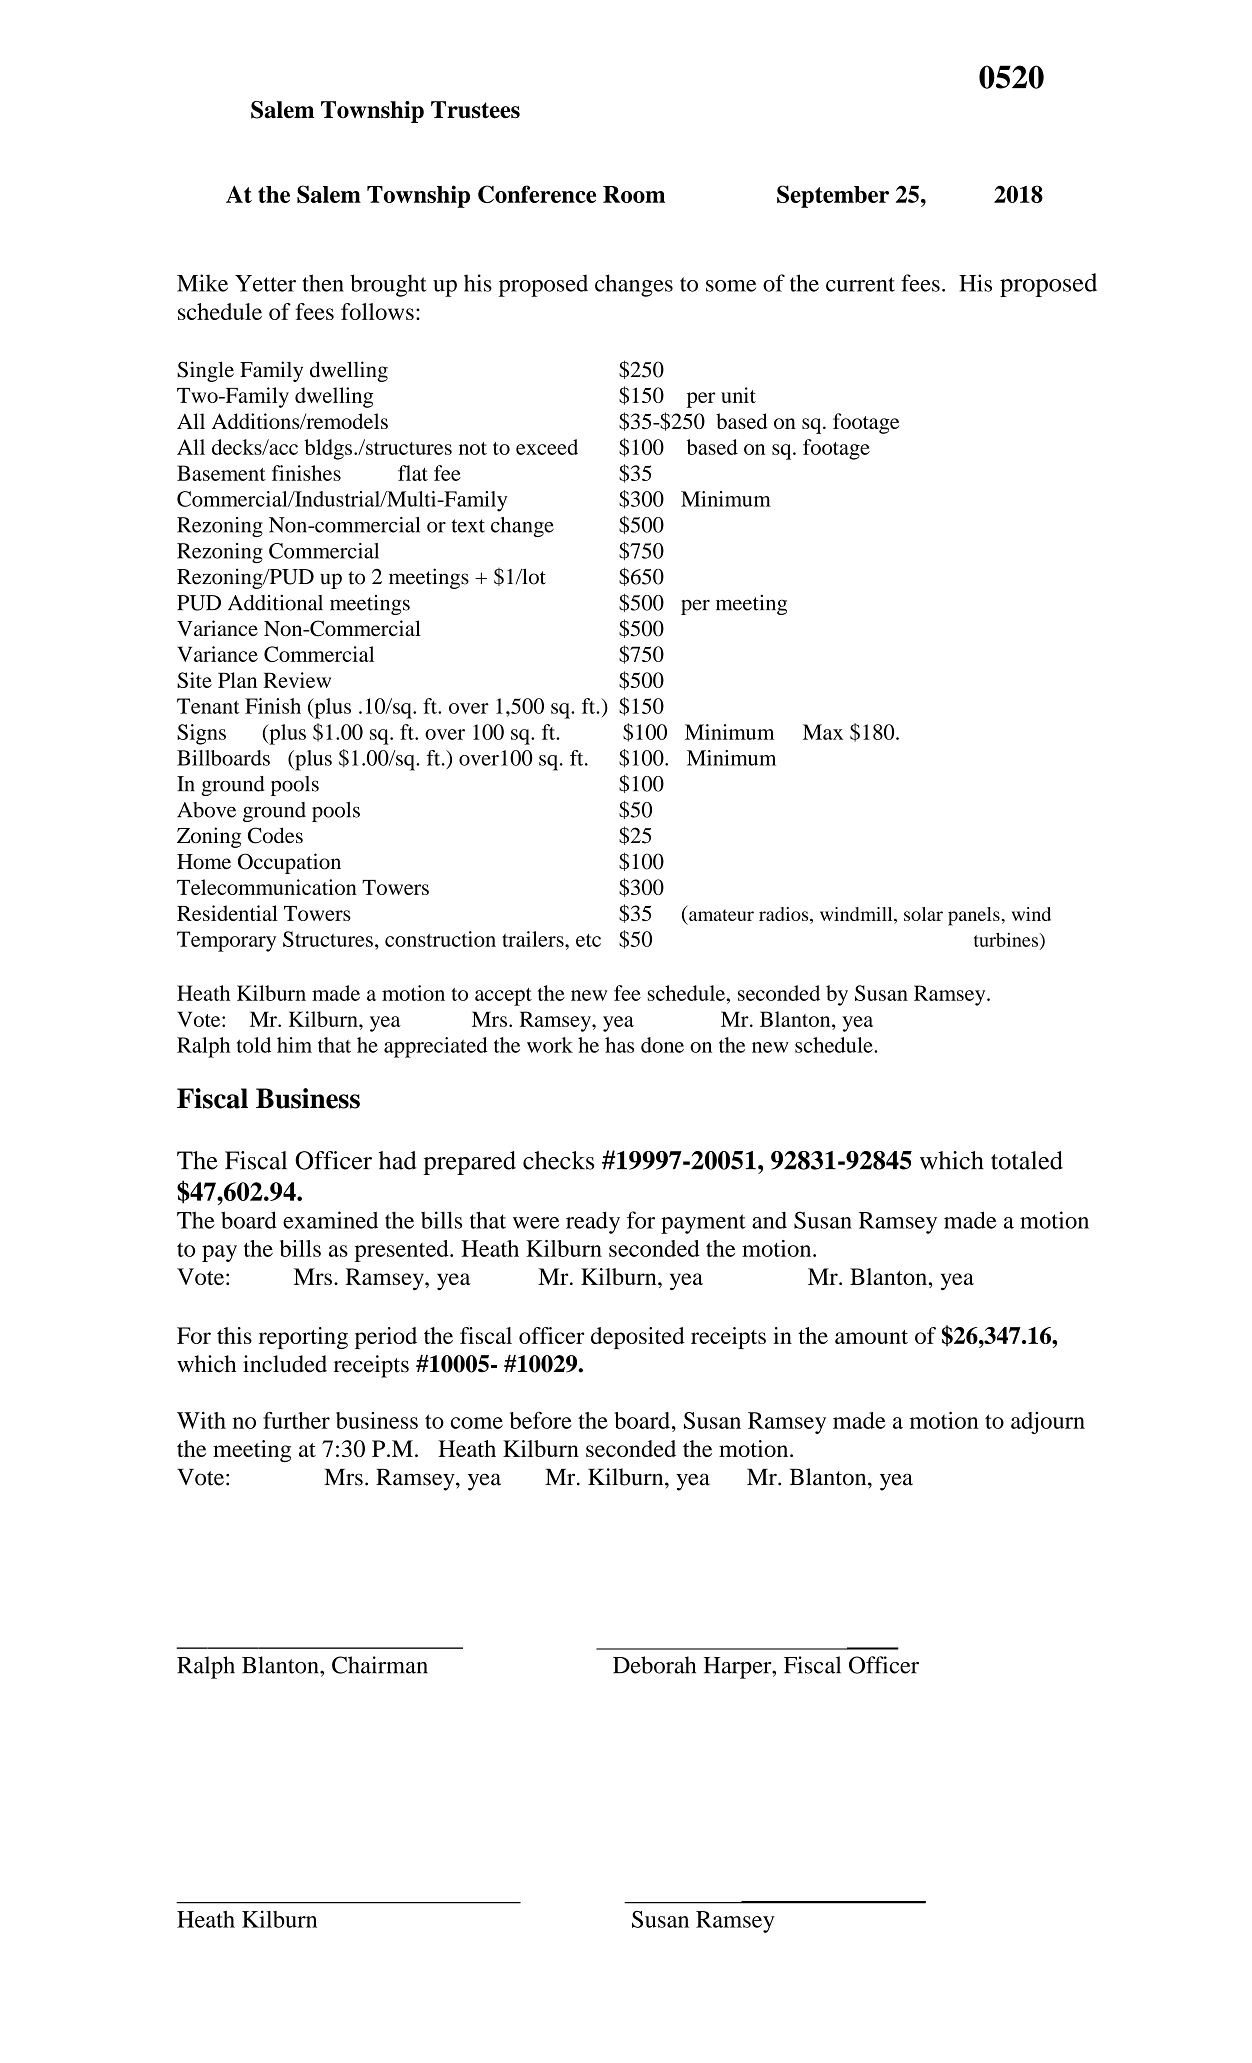 The image size is (1252, 2063). I want to click on September, so click(833, 196).
